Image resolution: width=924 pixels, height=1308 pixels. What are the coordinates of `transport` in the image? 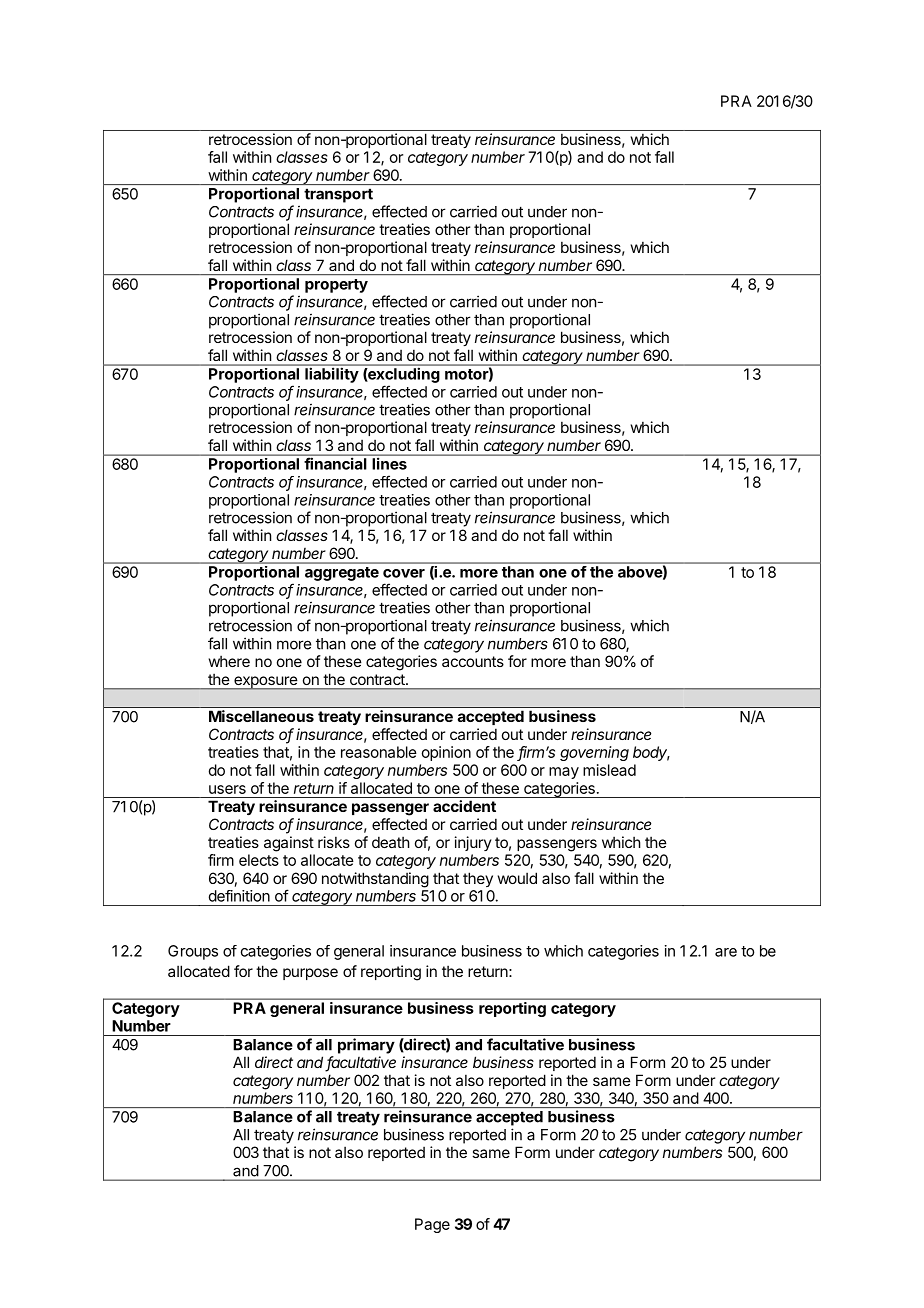 It's located at (338, 196).
